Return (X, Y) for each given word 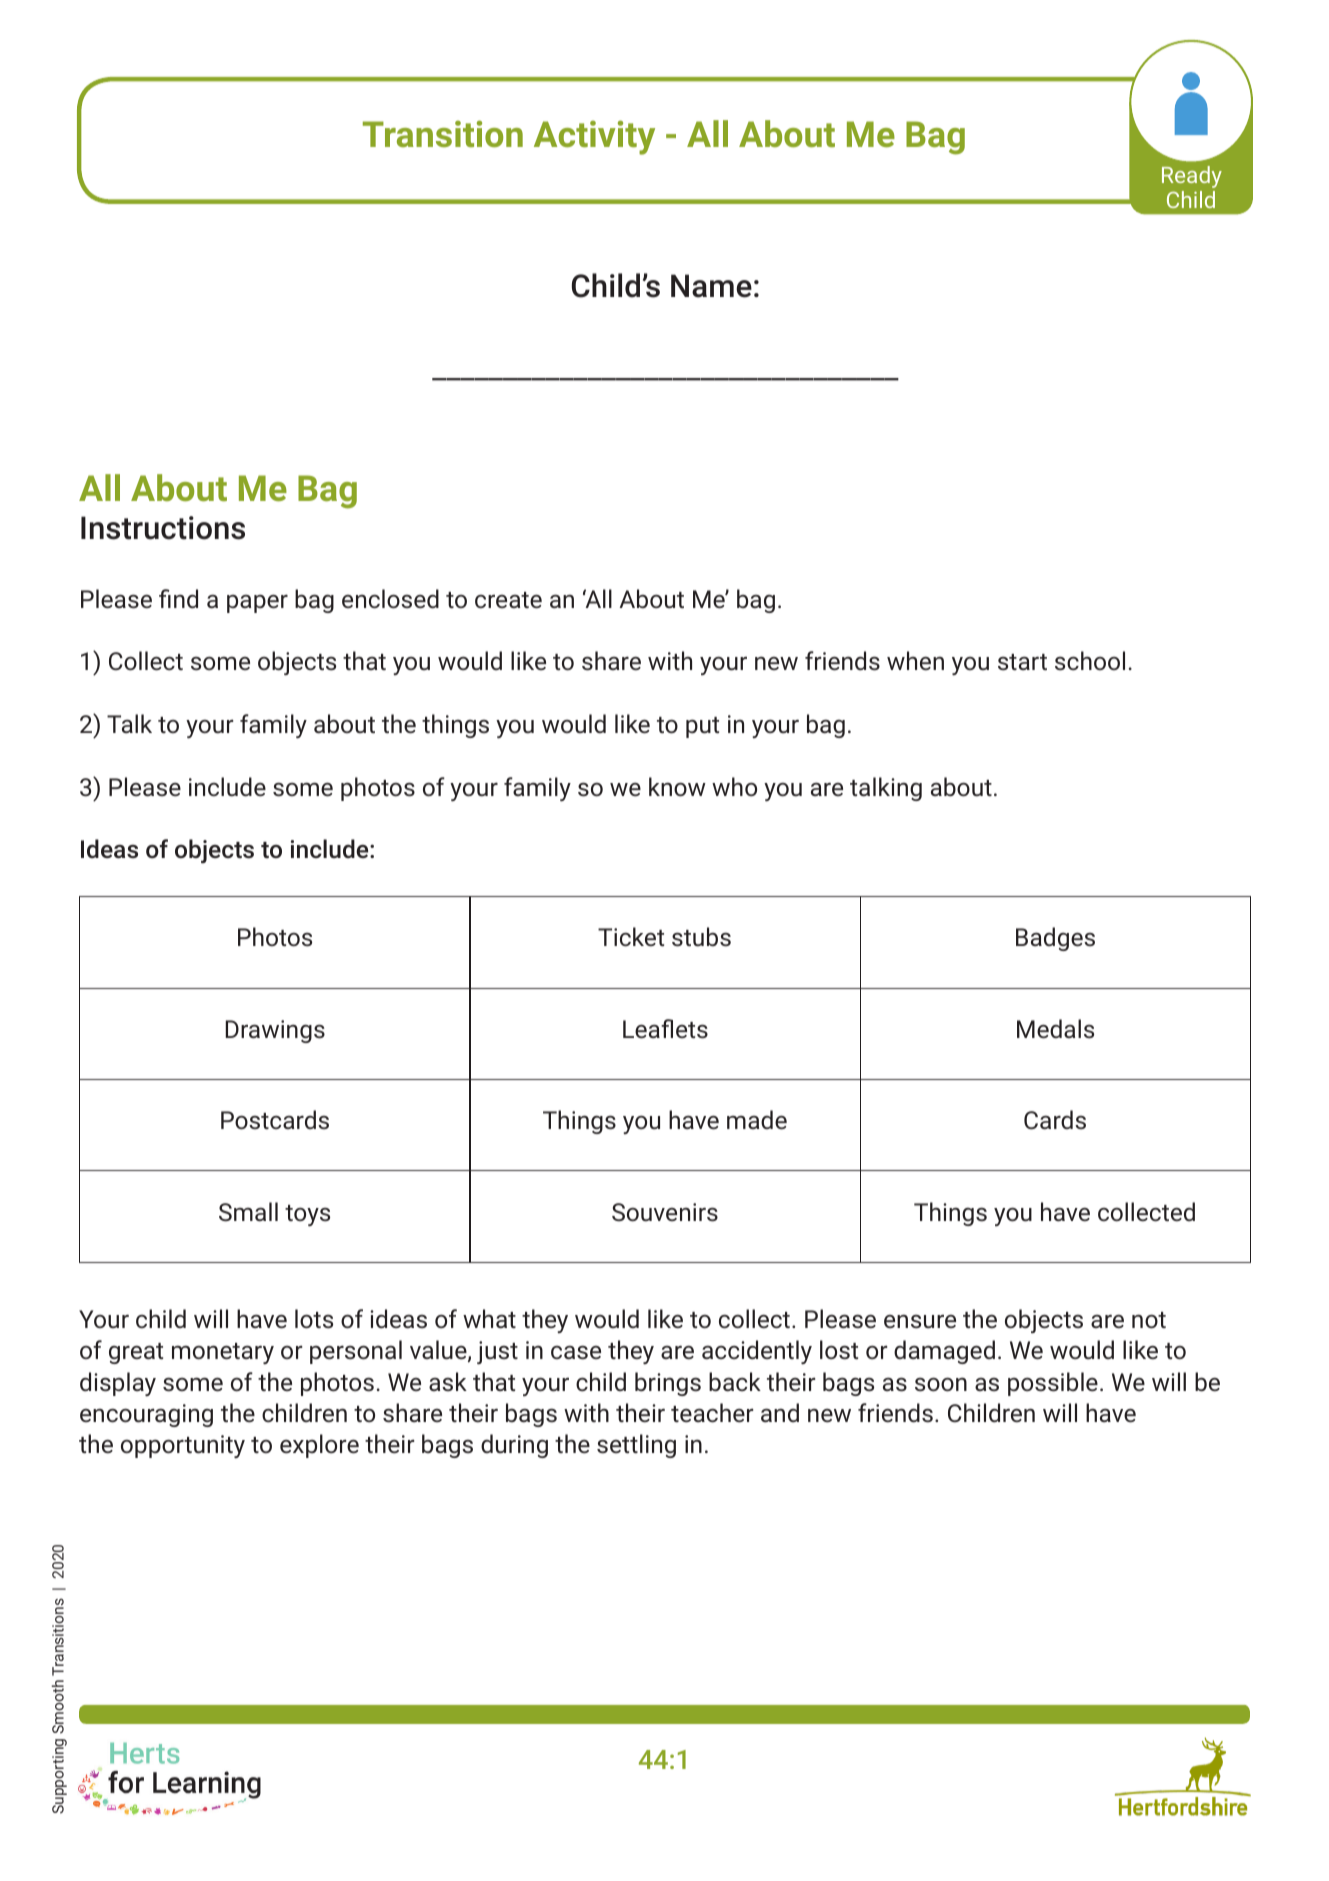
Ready (1192, 177)
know (677, 787)
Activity (594, 137)
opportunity (183, 1446)
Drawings (275, 1031)
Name (711, 286)
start (1022, 662)
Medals (1055, 1029)
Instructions (163, 528)
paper (257, 603)
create (508, 600)
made (757, 1120)
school (1090, 661)
